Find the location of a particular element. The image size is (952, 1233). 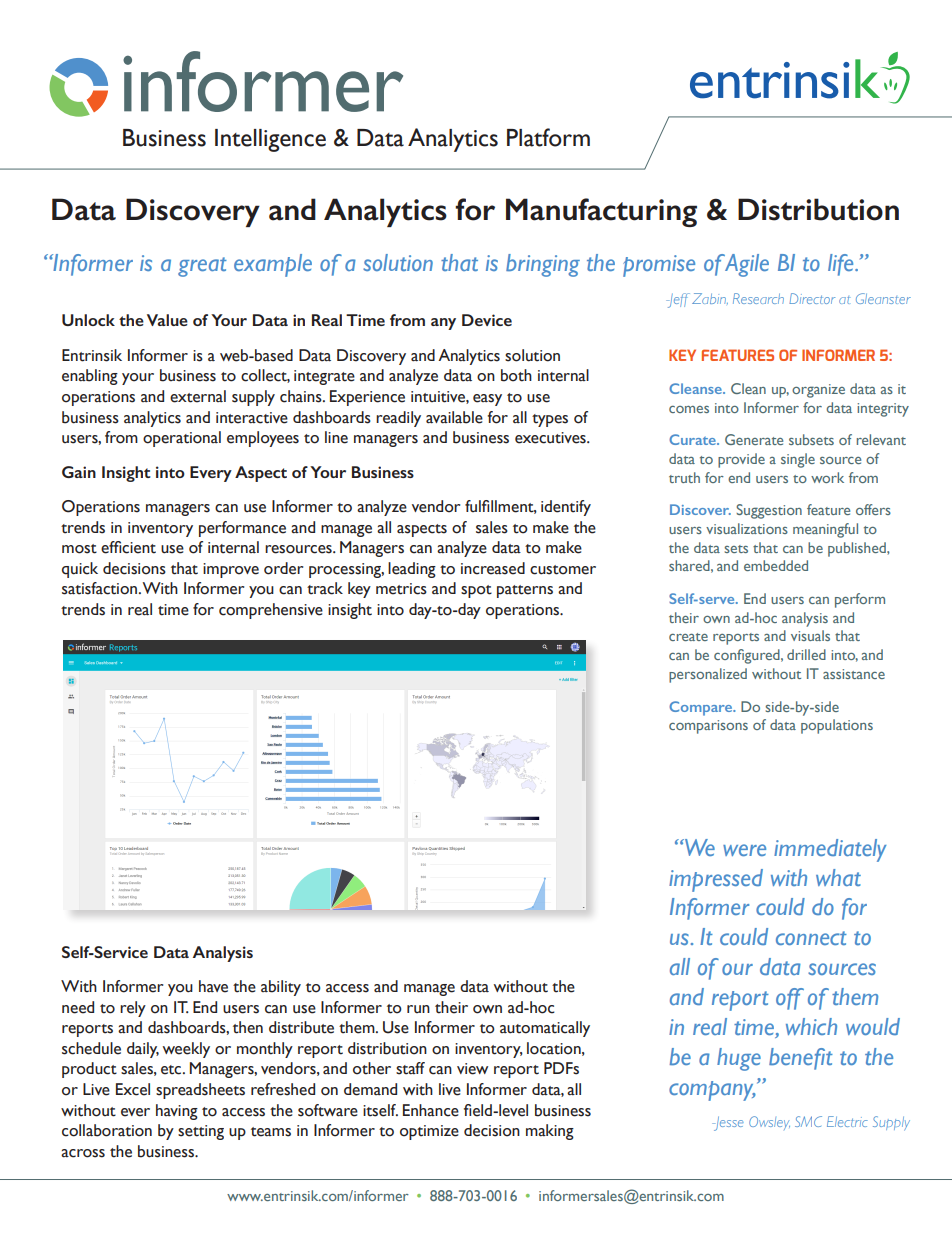

Intelligence is located at coordinates (270, 140).
